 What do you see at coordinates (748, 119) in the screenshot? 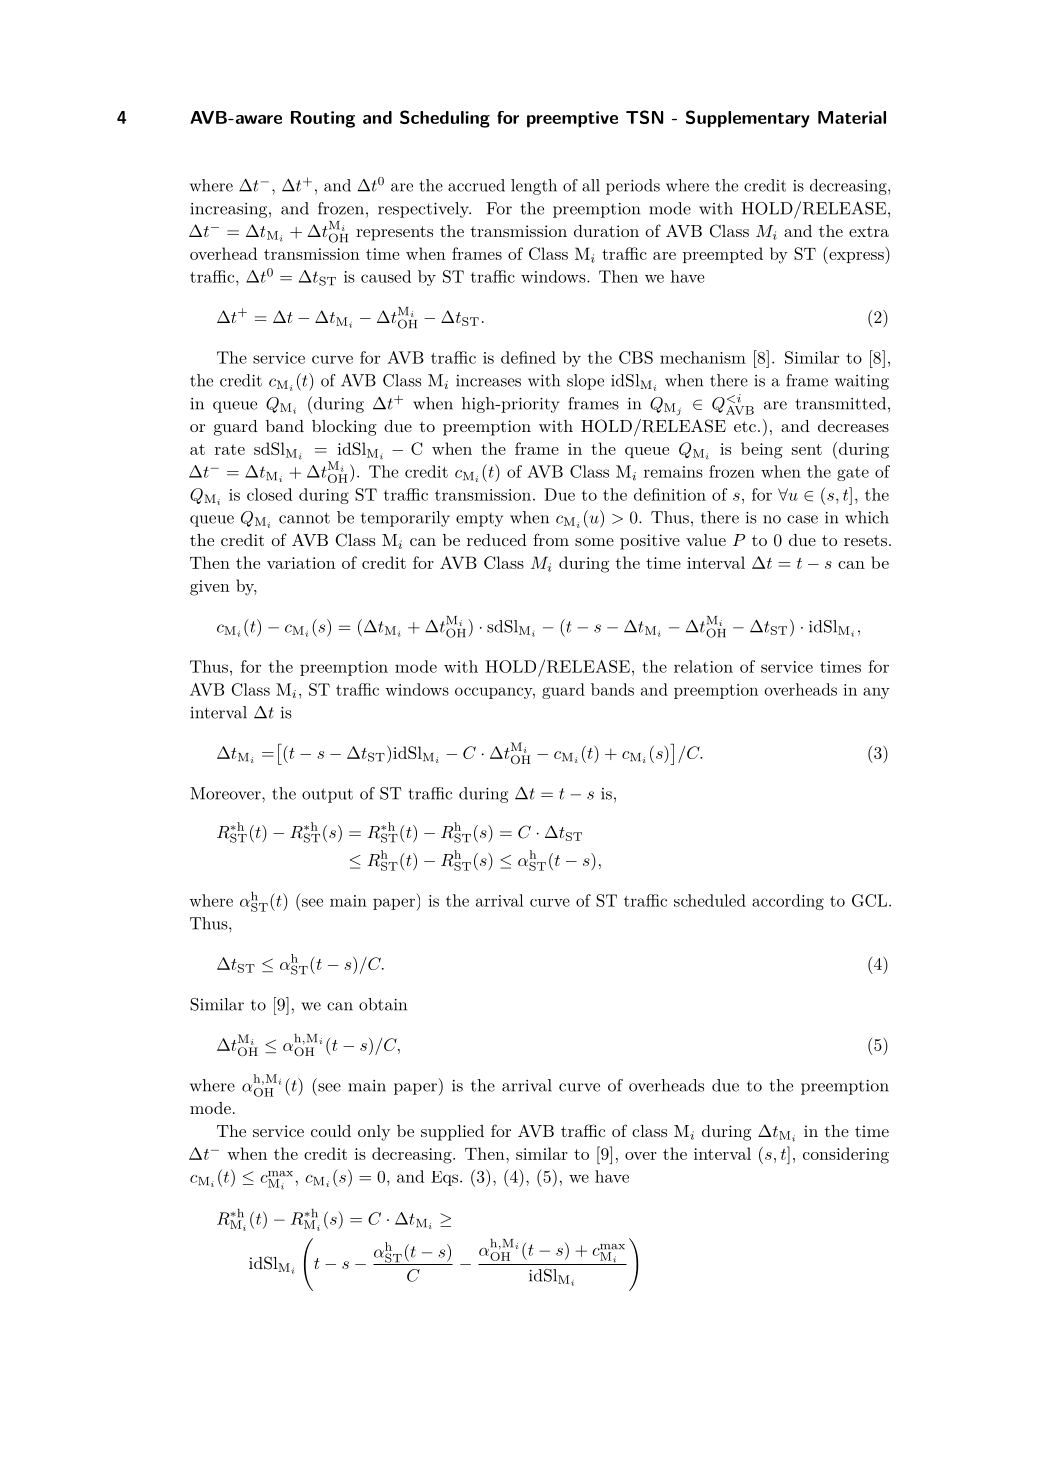
I see `Supplementary` at bounding box center [748, 119].
